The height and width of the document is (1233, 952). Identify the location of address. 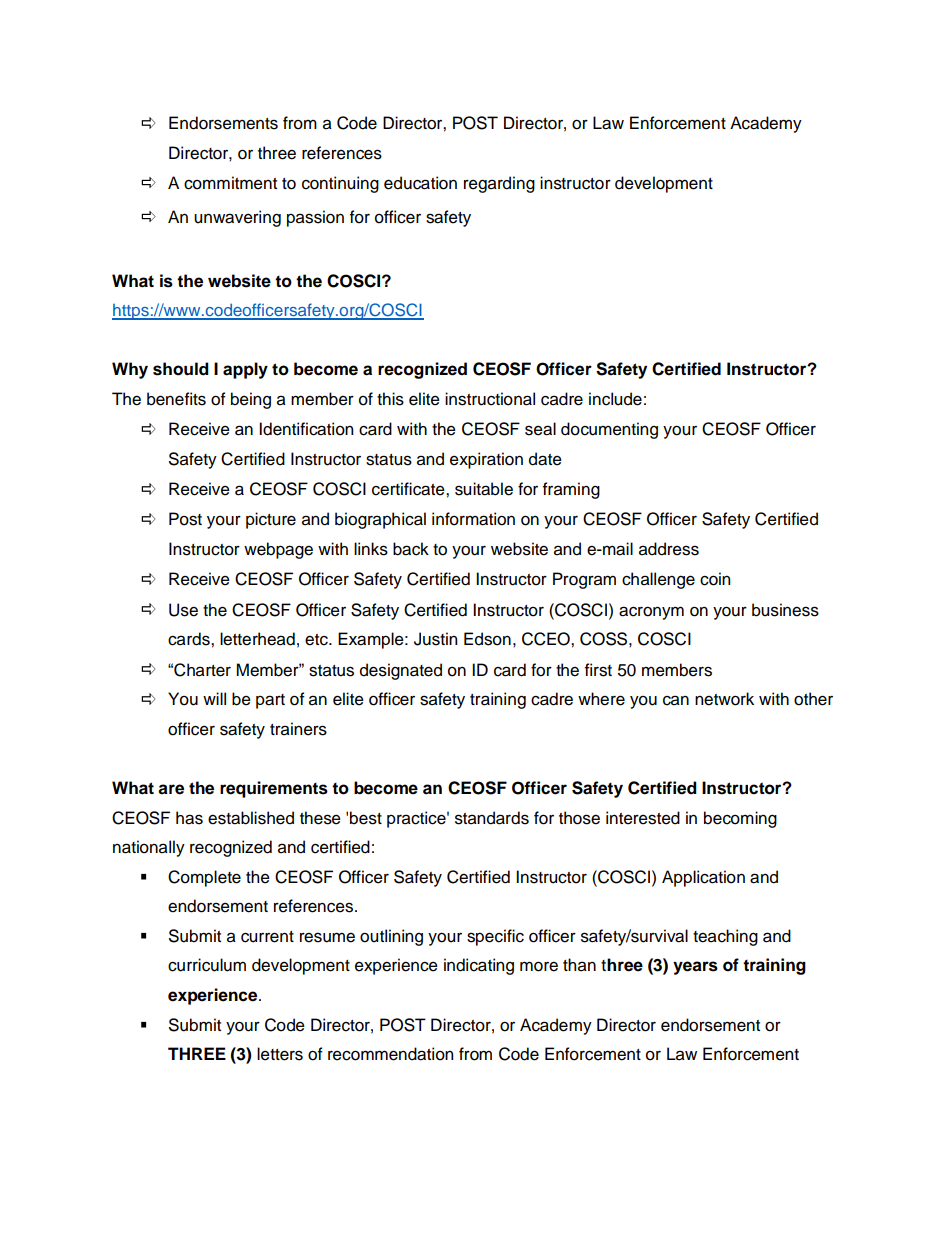
(669, 549).
